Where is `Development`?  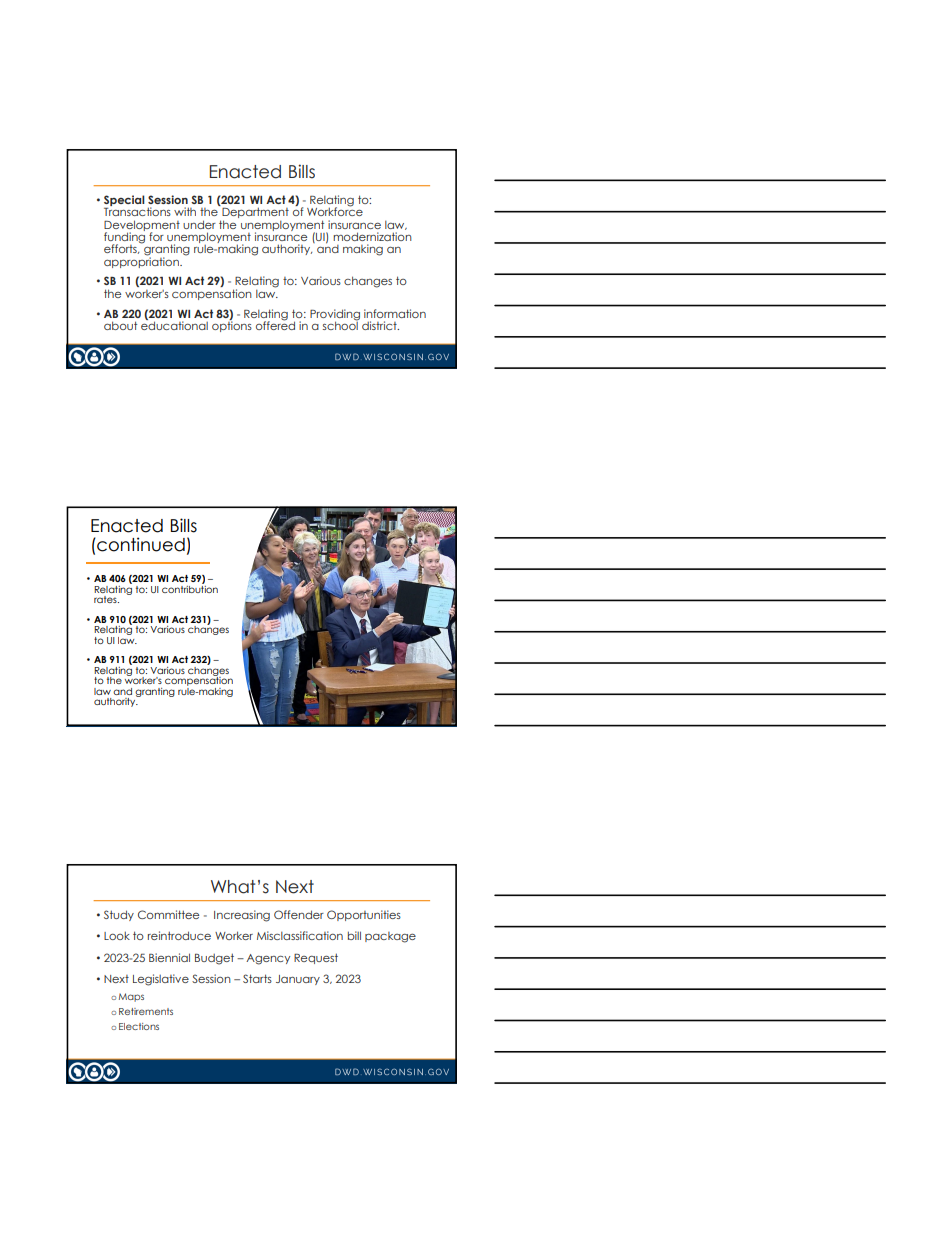
Development is located at coordinates (142, 226).
